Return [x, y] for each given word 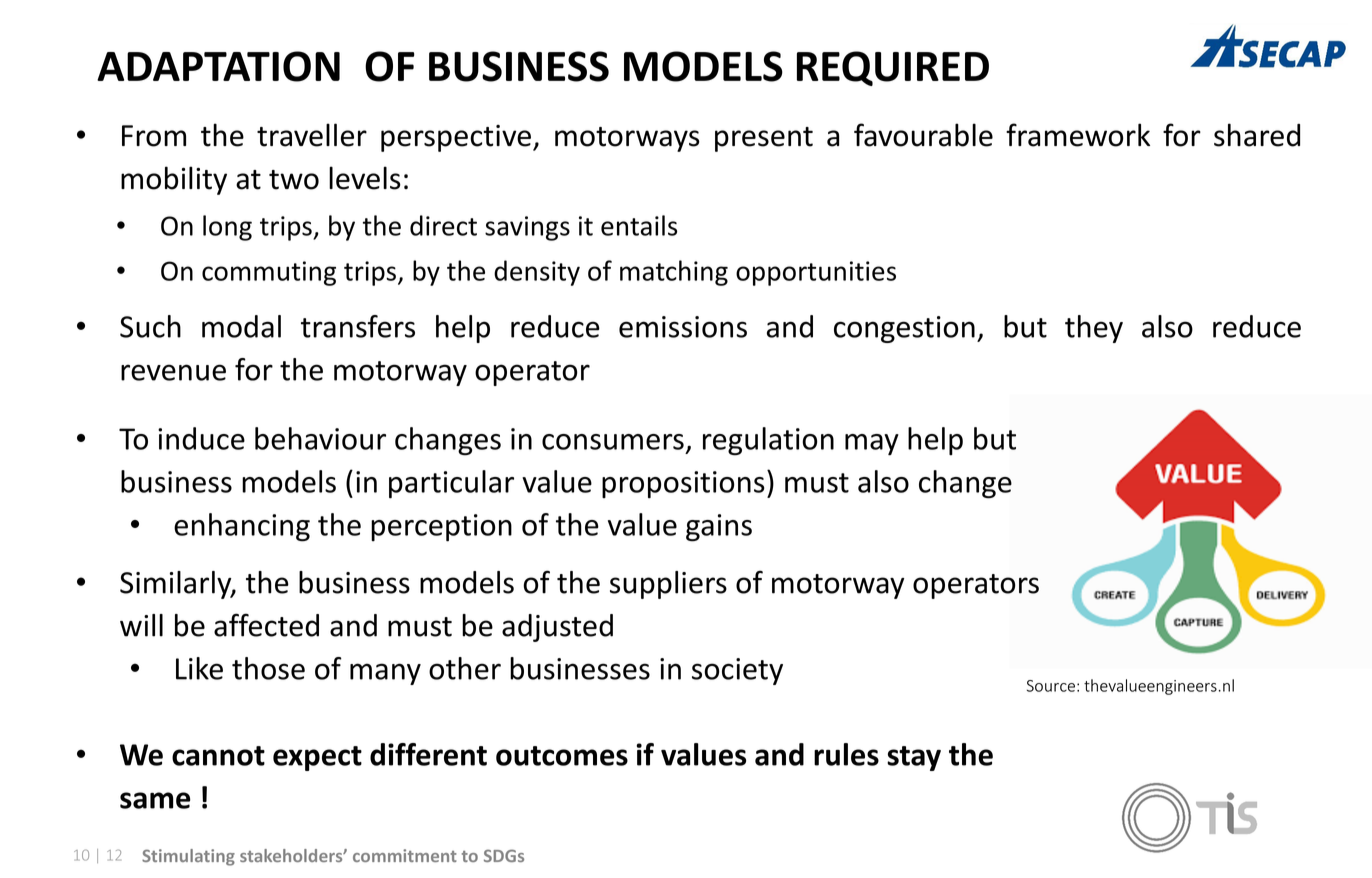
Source [1051, 686]
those [268, 668]
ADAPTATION [218, 66]
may [872, 445]
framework [1078, 135]
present [764, 139]
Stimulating [188, 857]
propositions [683, 485]
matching [674, 273]
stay [914, 758]
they [1094, 329]
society [737, 671]
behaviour [320, 438]
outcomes [562, 756]
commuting [269, 273]
